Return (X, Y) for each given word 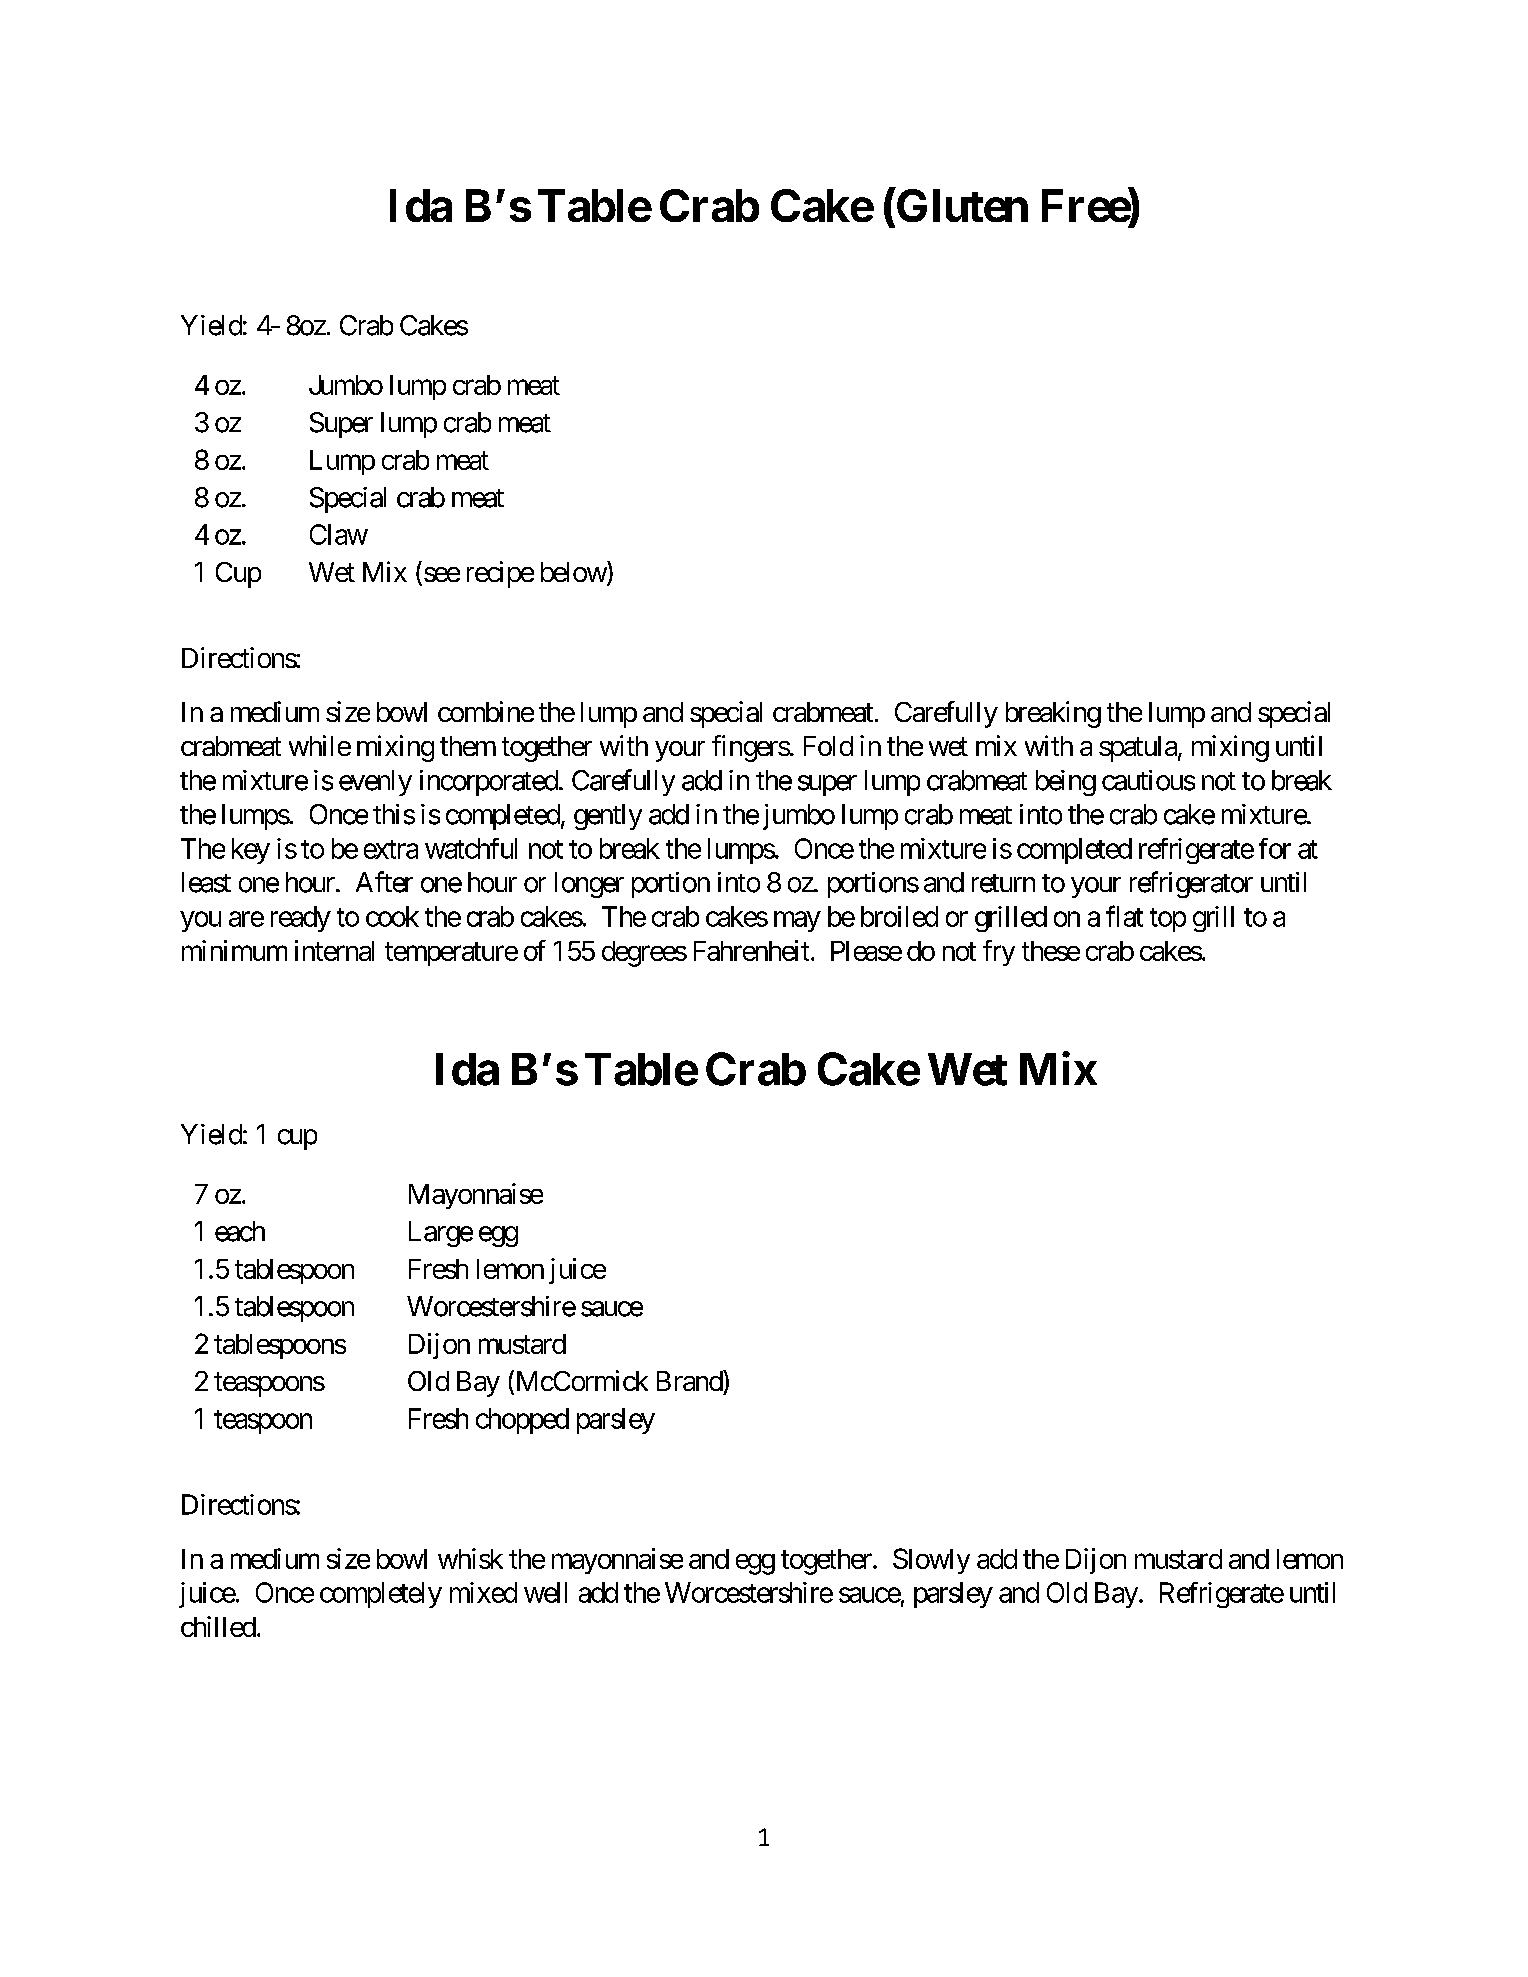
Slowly (931, 1561)
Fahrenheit (751, 950)
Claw (339, 534)
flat (1124, 916)
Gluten (961, 205)
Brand (690, 1380)
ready (301, 919)
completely (381, 1595)
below (574, 572)
